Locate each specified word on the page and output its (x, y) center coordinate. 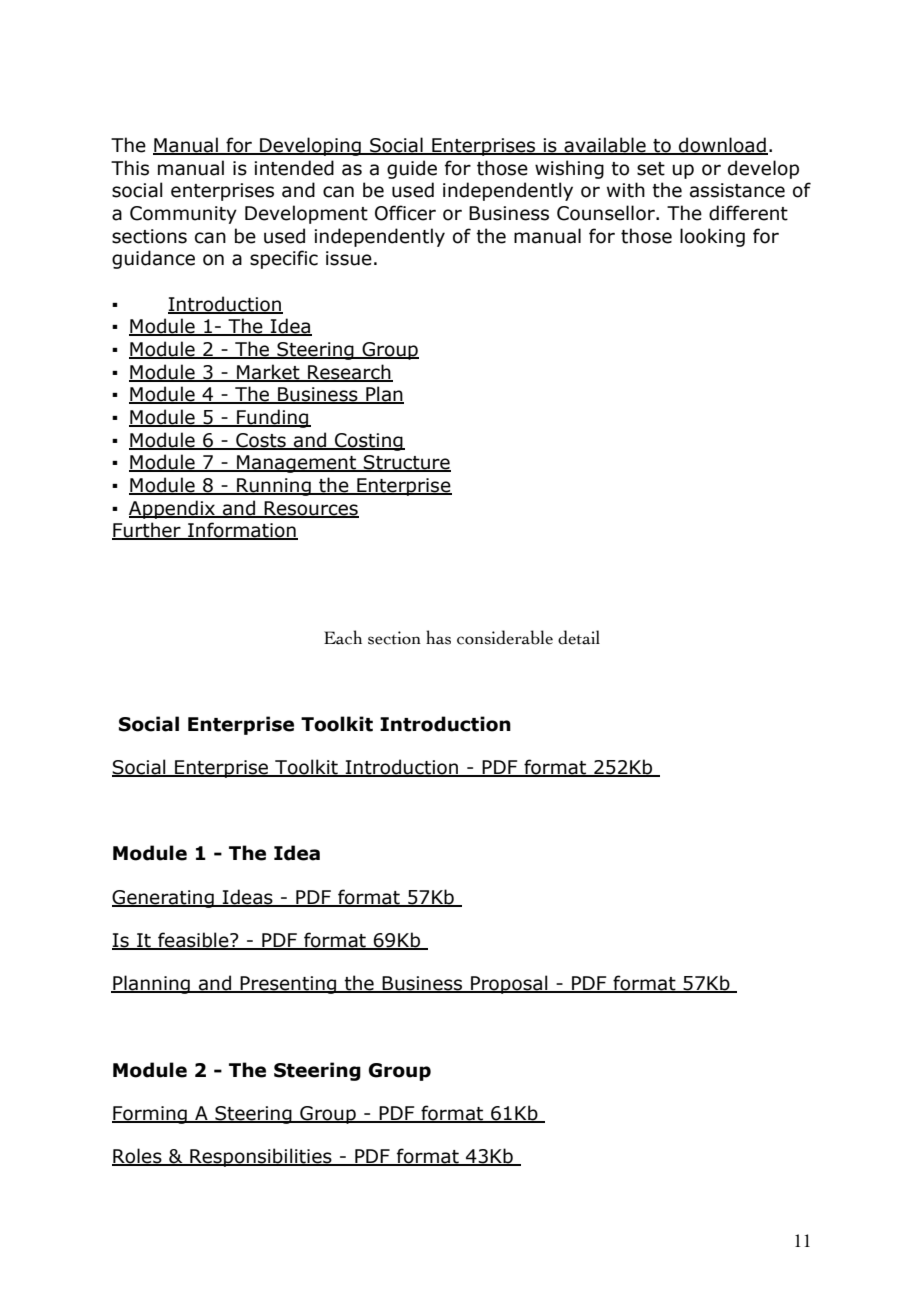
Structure (406, 463)
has (438, 637)
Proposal (509, 984)
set (651, 169)
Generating (164, 899)
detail (579, 637)
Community (183, 215)
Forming (150, 1115)
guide (412, 169)
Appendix (173, 509)
